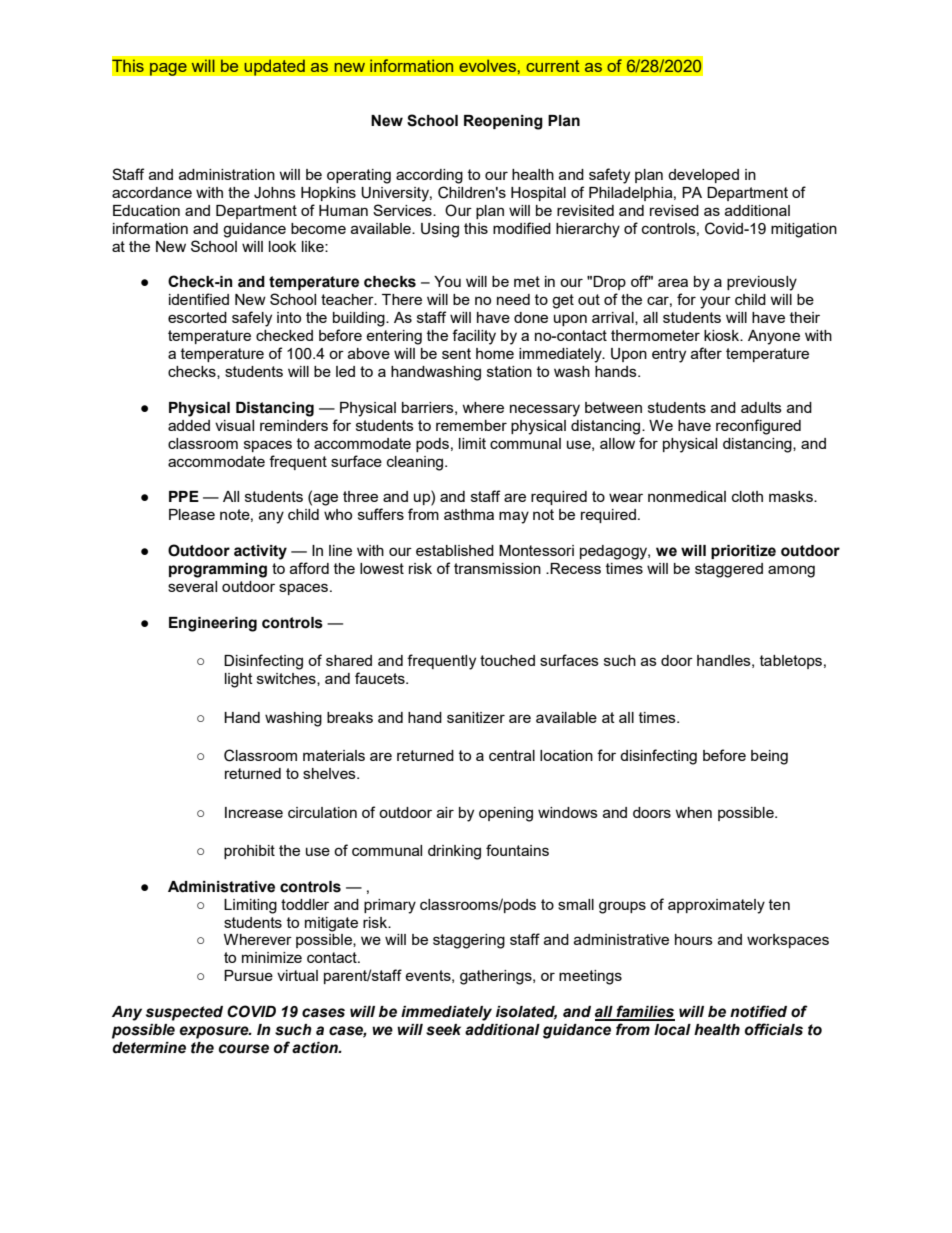 The image size is (952, 1233). I want to click on seek, so click(443, 1030).
